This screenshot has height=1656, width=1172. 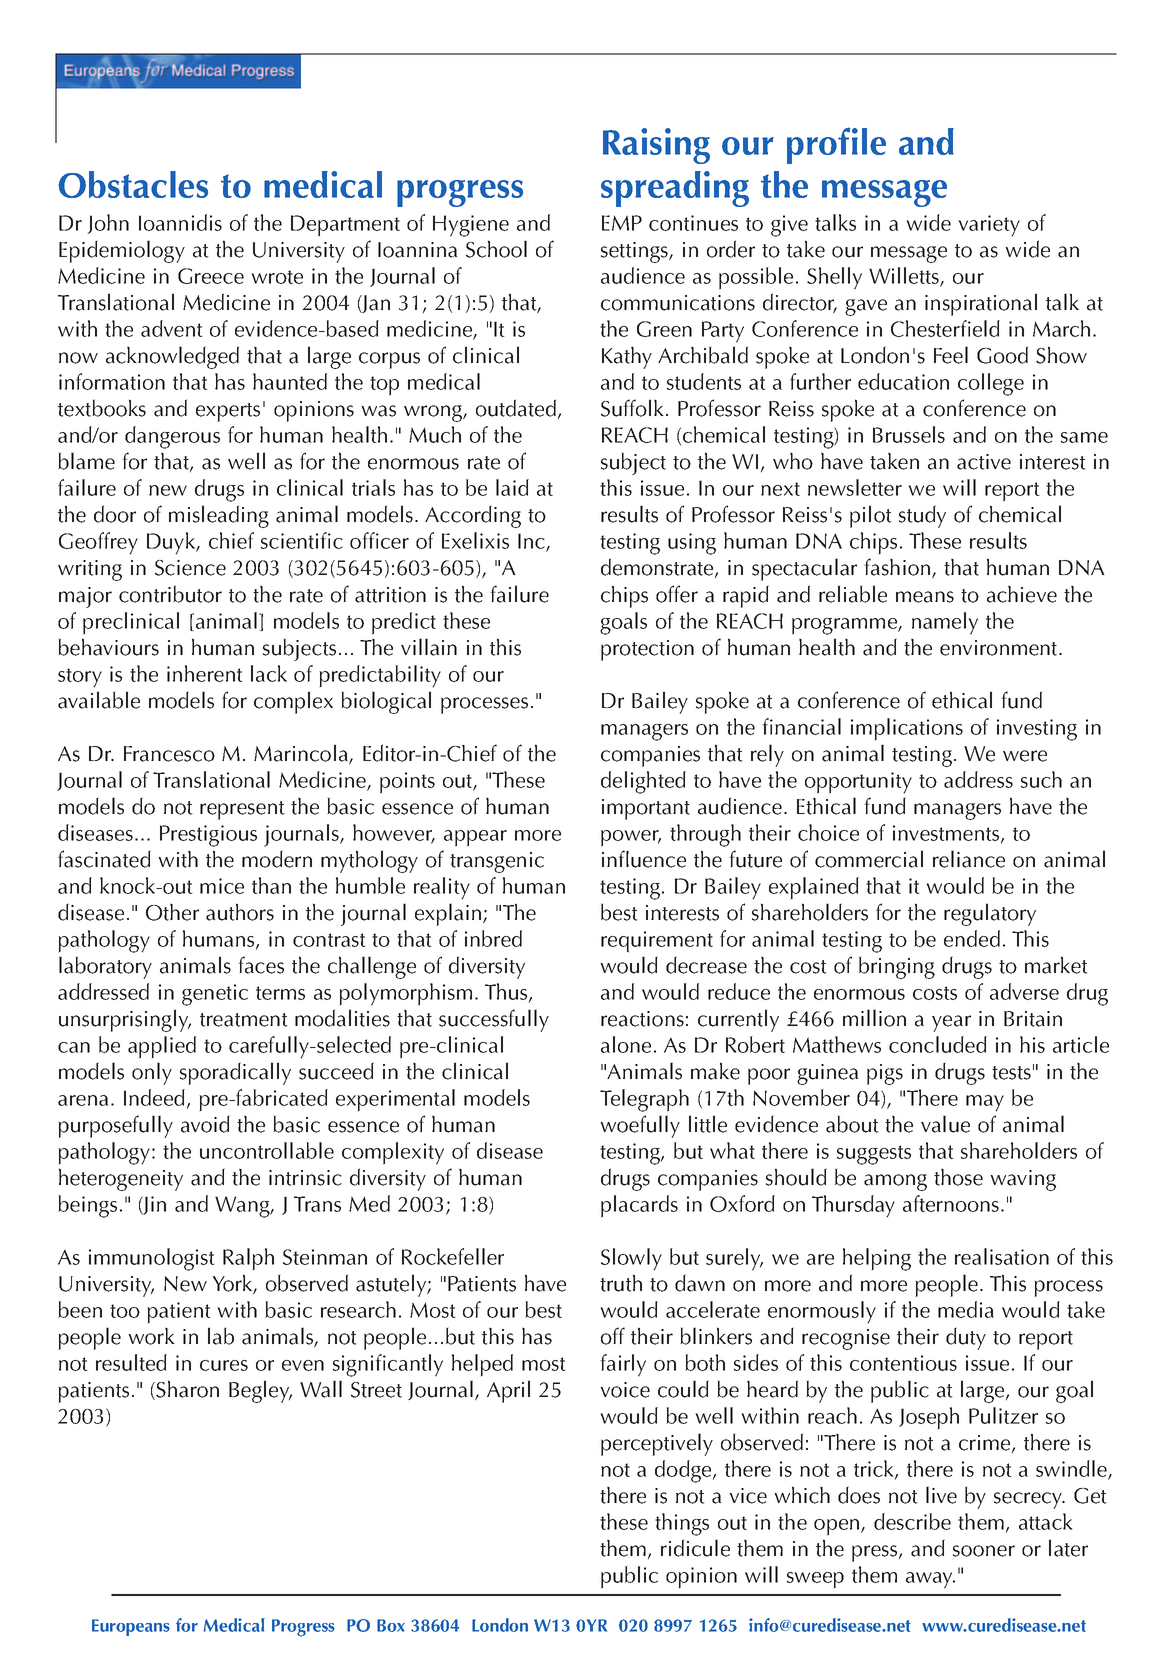 What do you see at coordinates (922, 516) in the screenshot?
I see `study` at bounding box center [922, 516].
